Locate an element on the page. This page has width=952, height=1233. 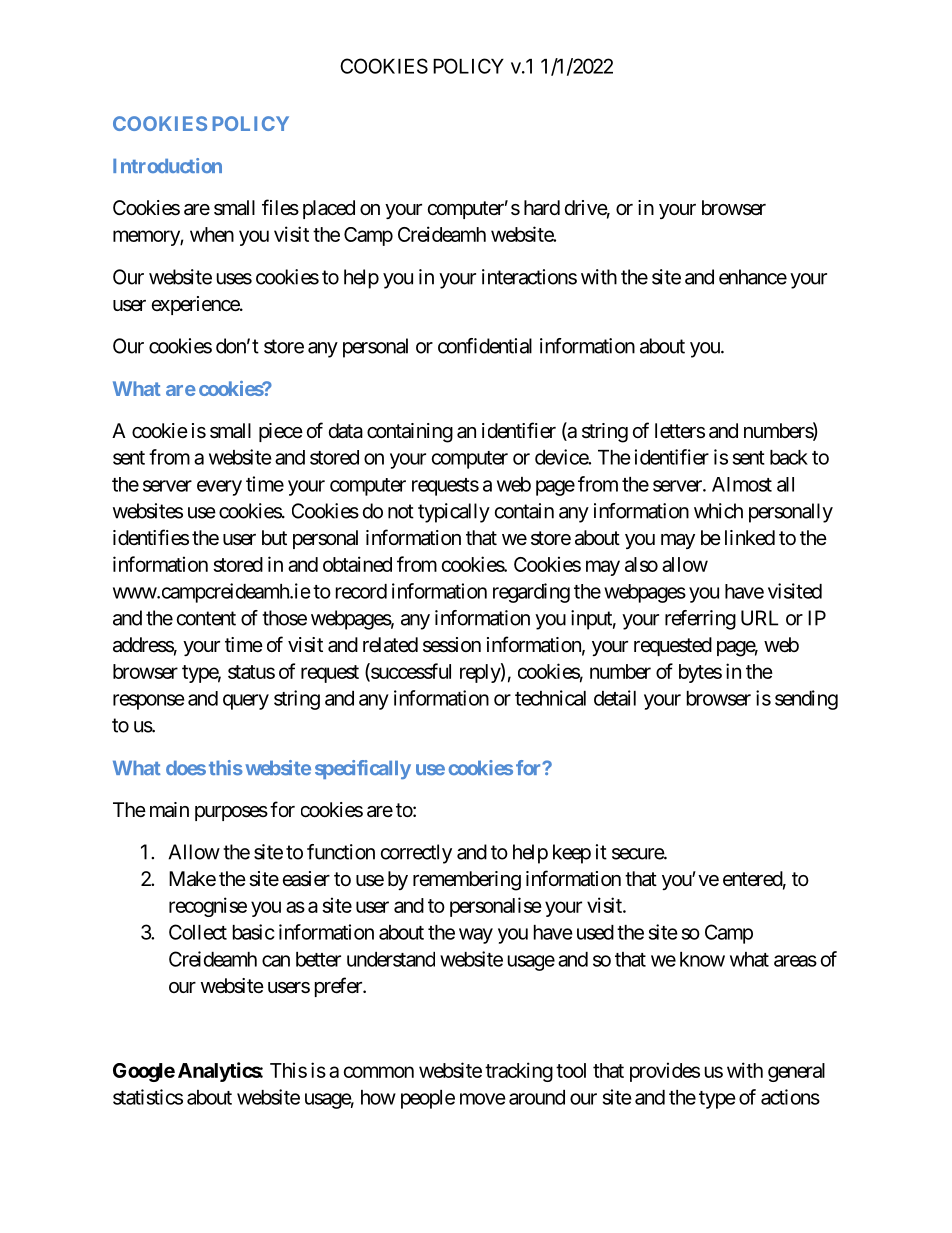
confidential is located at coordinates (485, 346).
